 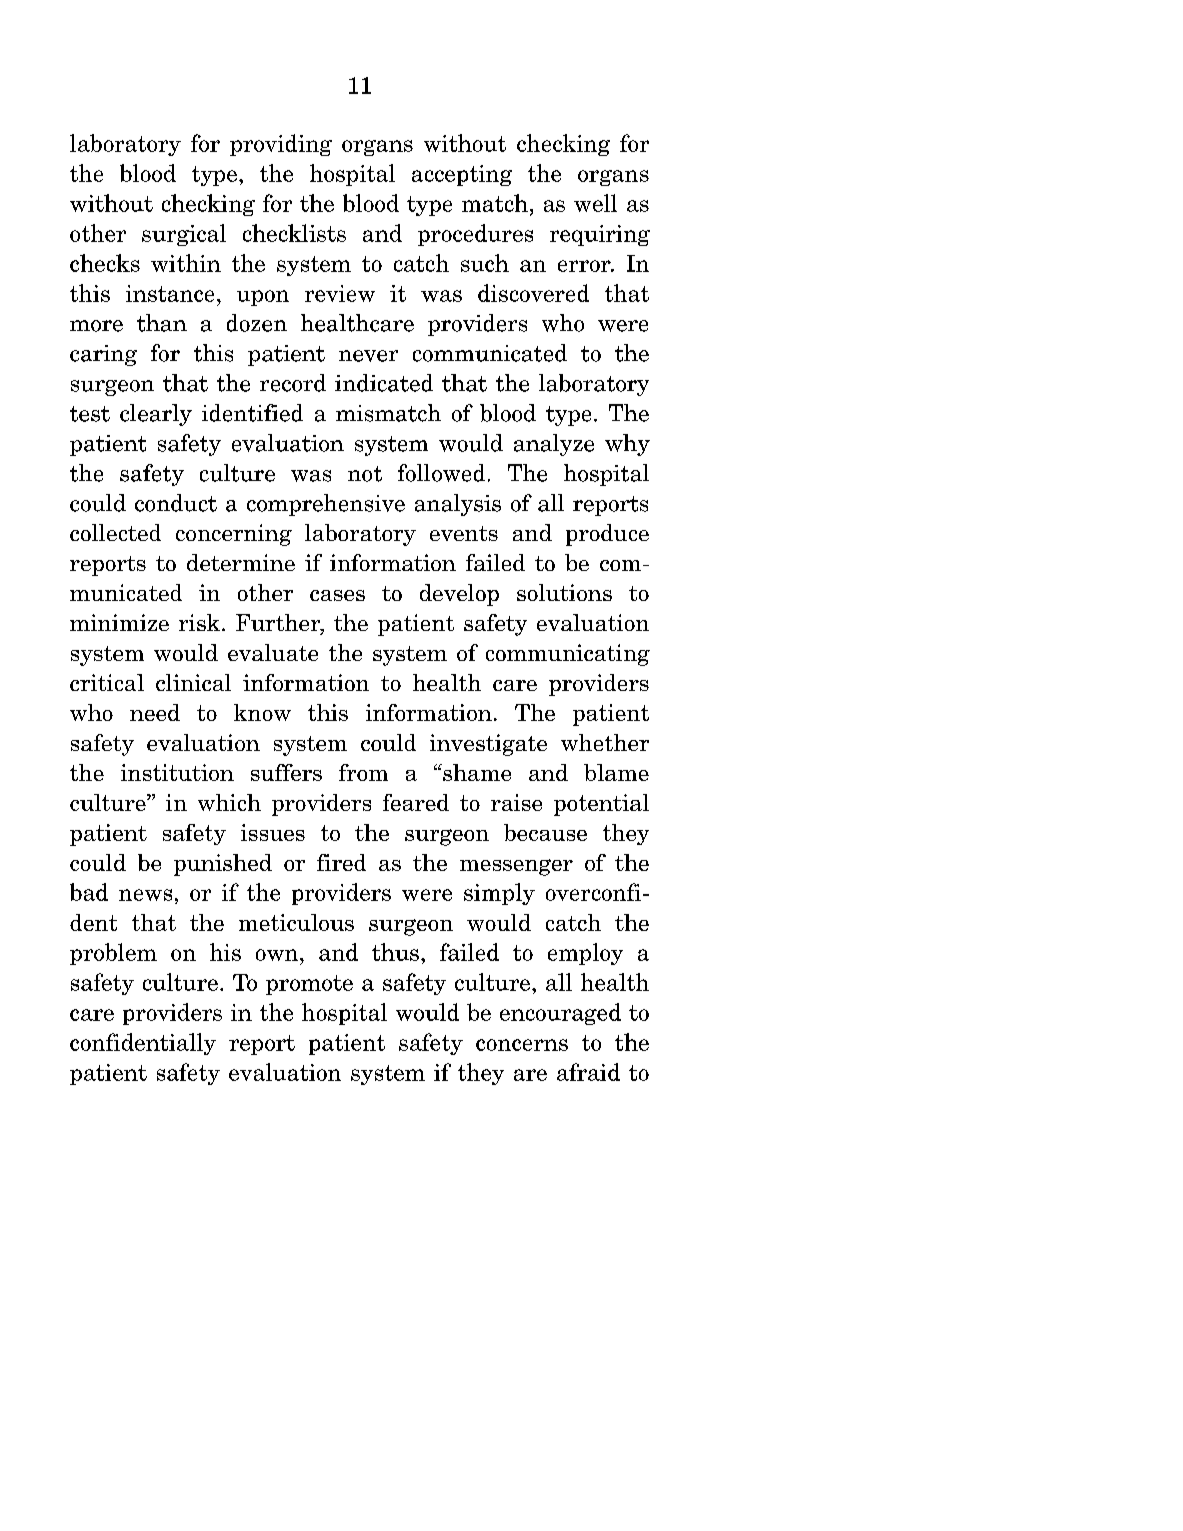 What do you see at coordinates (595, 203) in the image?
I see `well` at bounding box center [595, 203].
